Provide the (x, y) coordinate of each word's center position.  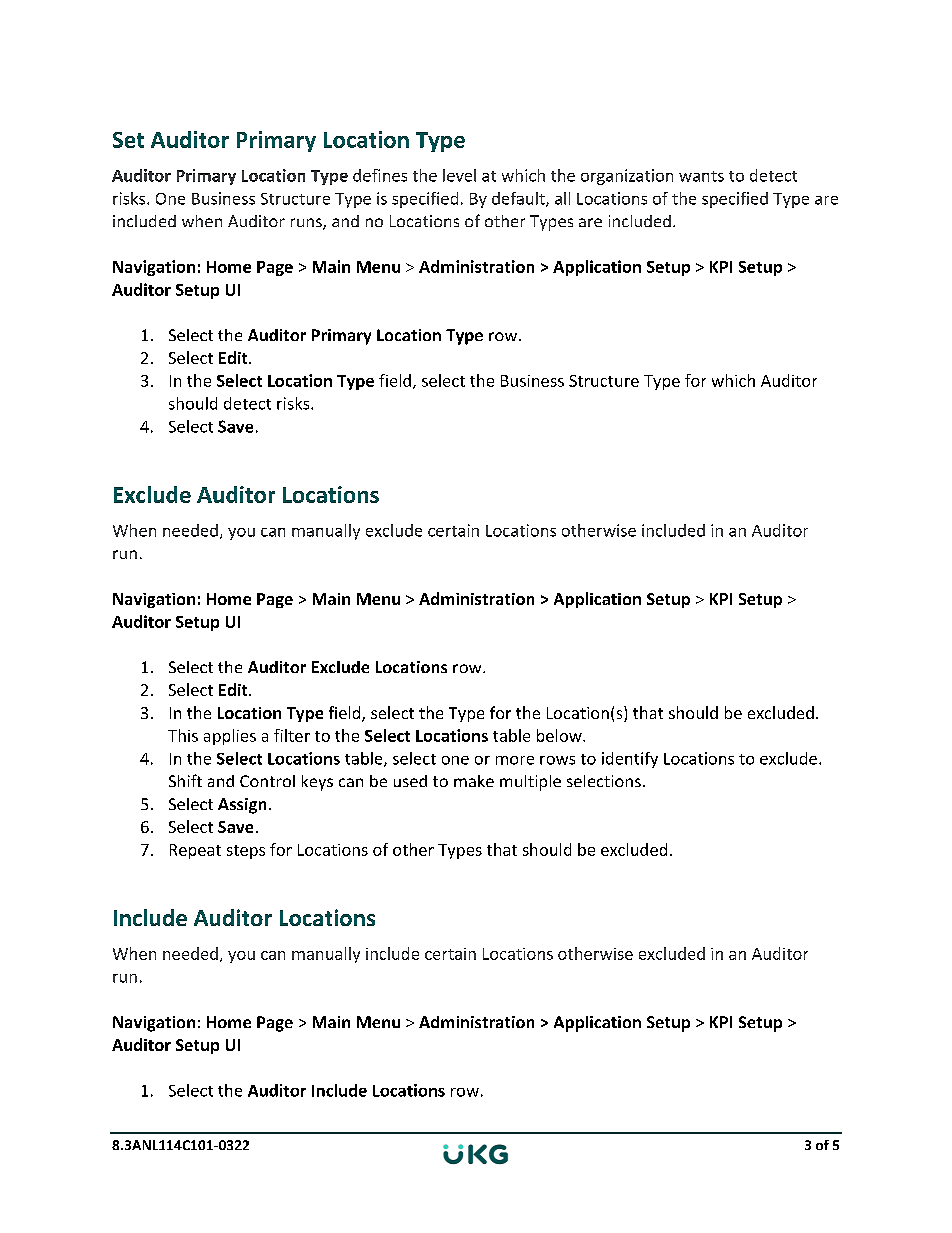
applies (230, 737)
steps (246, 852)
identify (630, 760)
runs (307, 224)
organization (627, 177)
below (560, 735)
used (410, 781)
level (459, 175)
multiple (530, 783)
